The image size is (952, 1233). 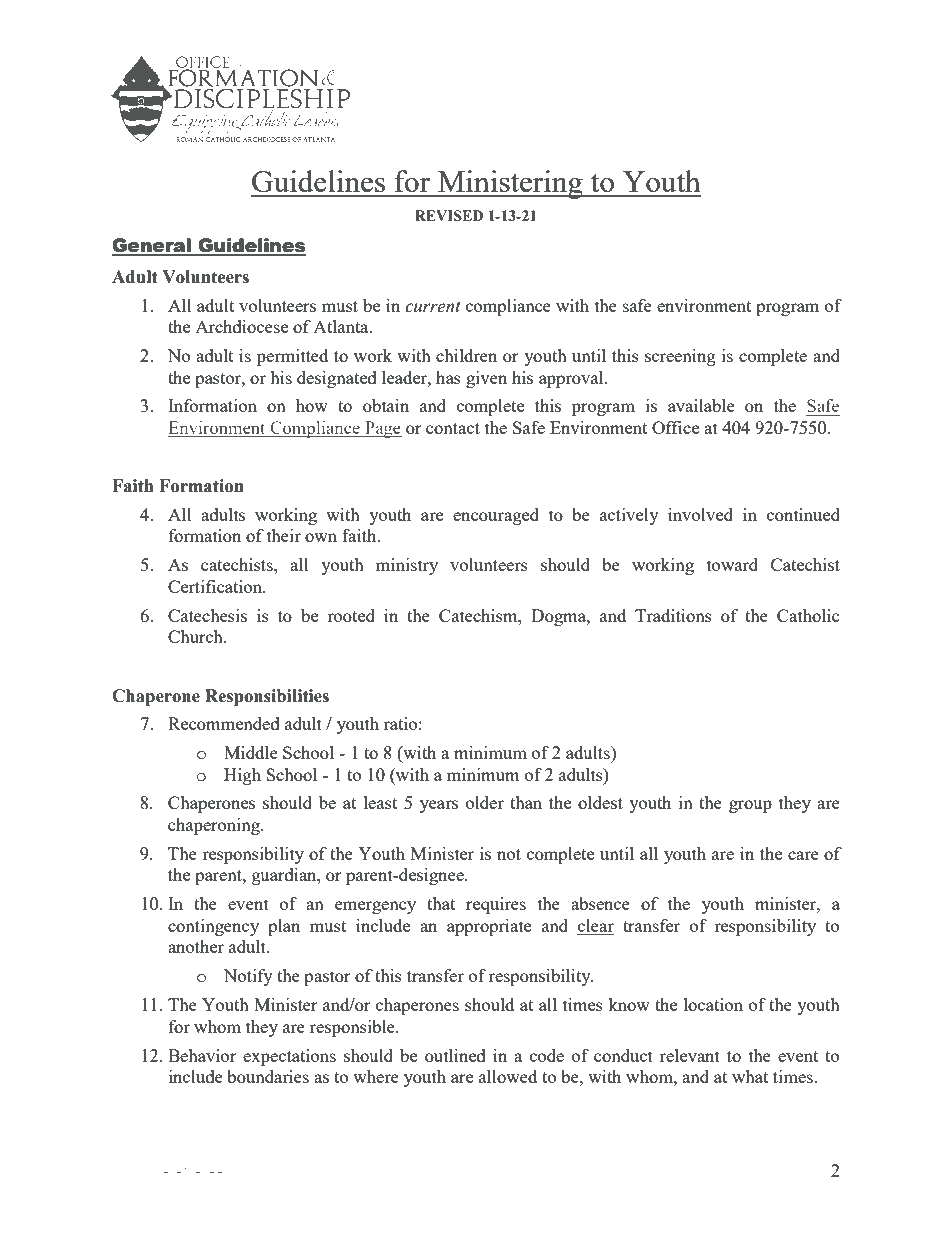 I want to click on Dogma, so click(x=559, y=617).
